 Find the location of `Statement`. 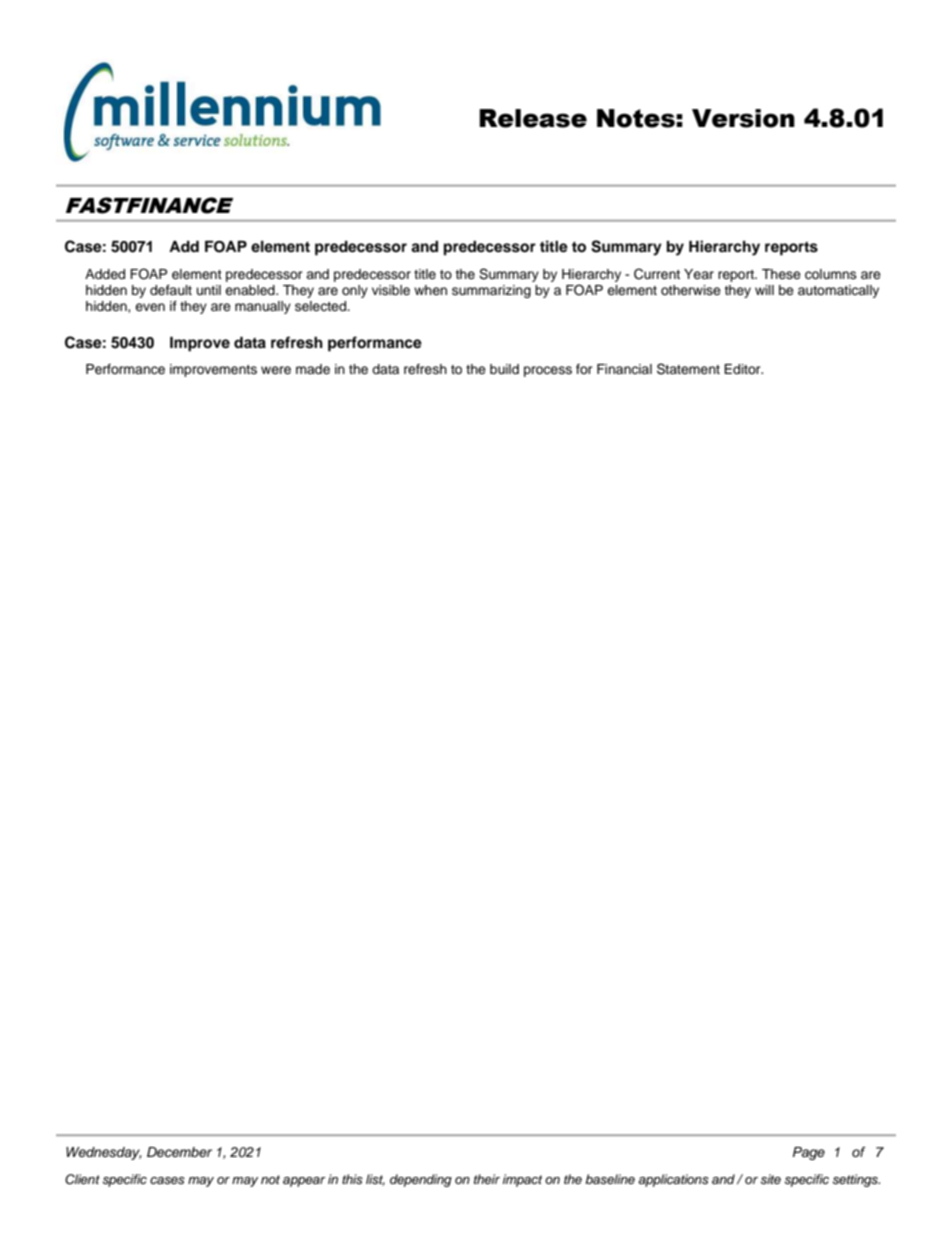

Statement is located at coordinates (688, 369).
